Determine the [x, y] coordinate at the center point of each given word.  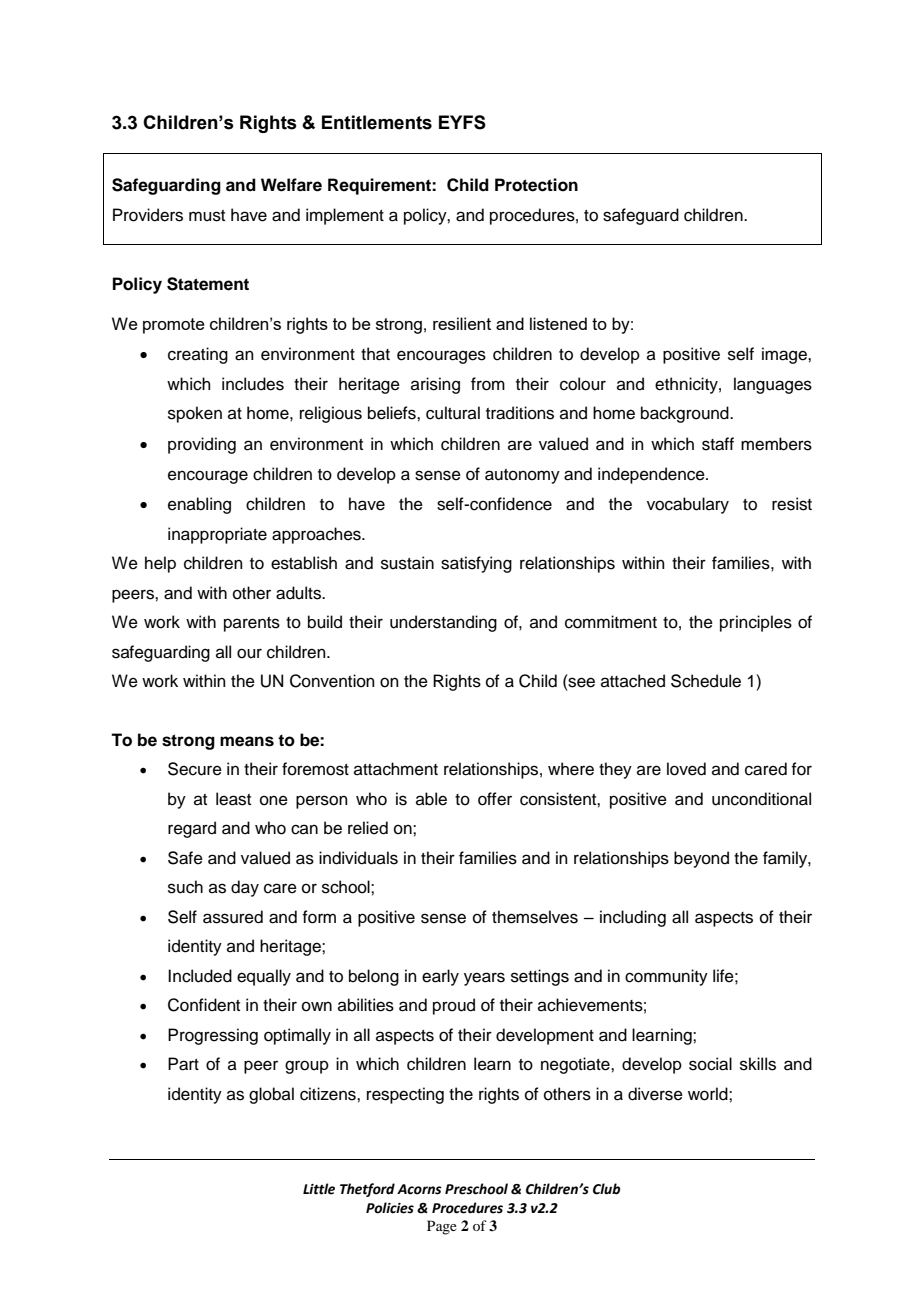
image [785, 355]
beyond [701, 859]
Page [442, 1227]
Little [319, 1189]
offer [495, 799]
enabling [199, 505]
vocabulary [688, 505]
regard [192, 829]
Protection [536, 185]
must [207, 216]
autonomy [522, 476]
